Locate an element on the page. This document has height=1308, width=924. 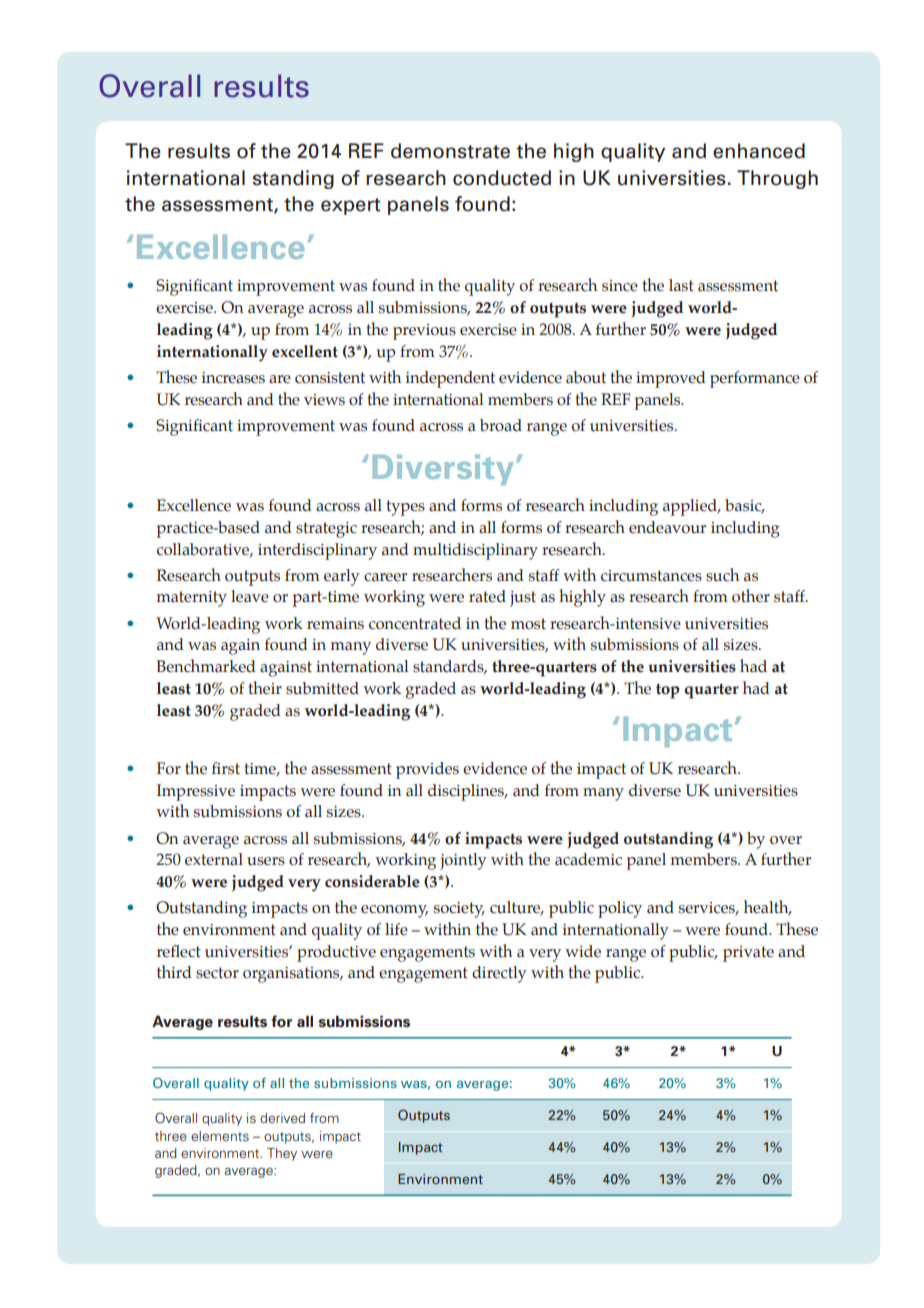
conducted is located at coordinates (502, 178).
